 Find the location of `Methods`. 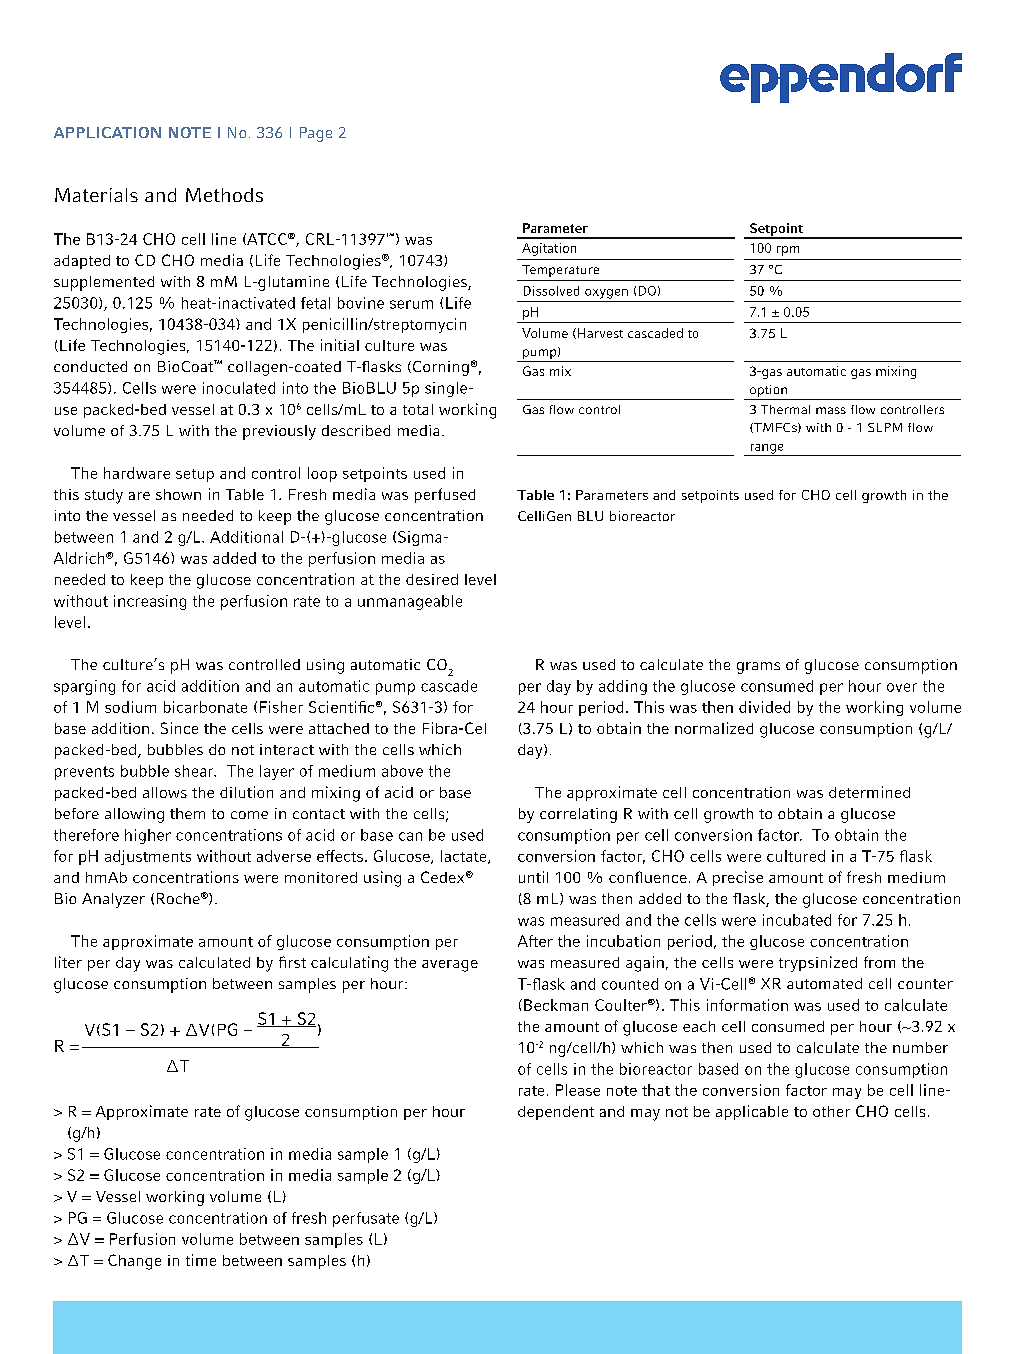

Methods is located at coordinates (224, 195).
